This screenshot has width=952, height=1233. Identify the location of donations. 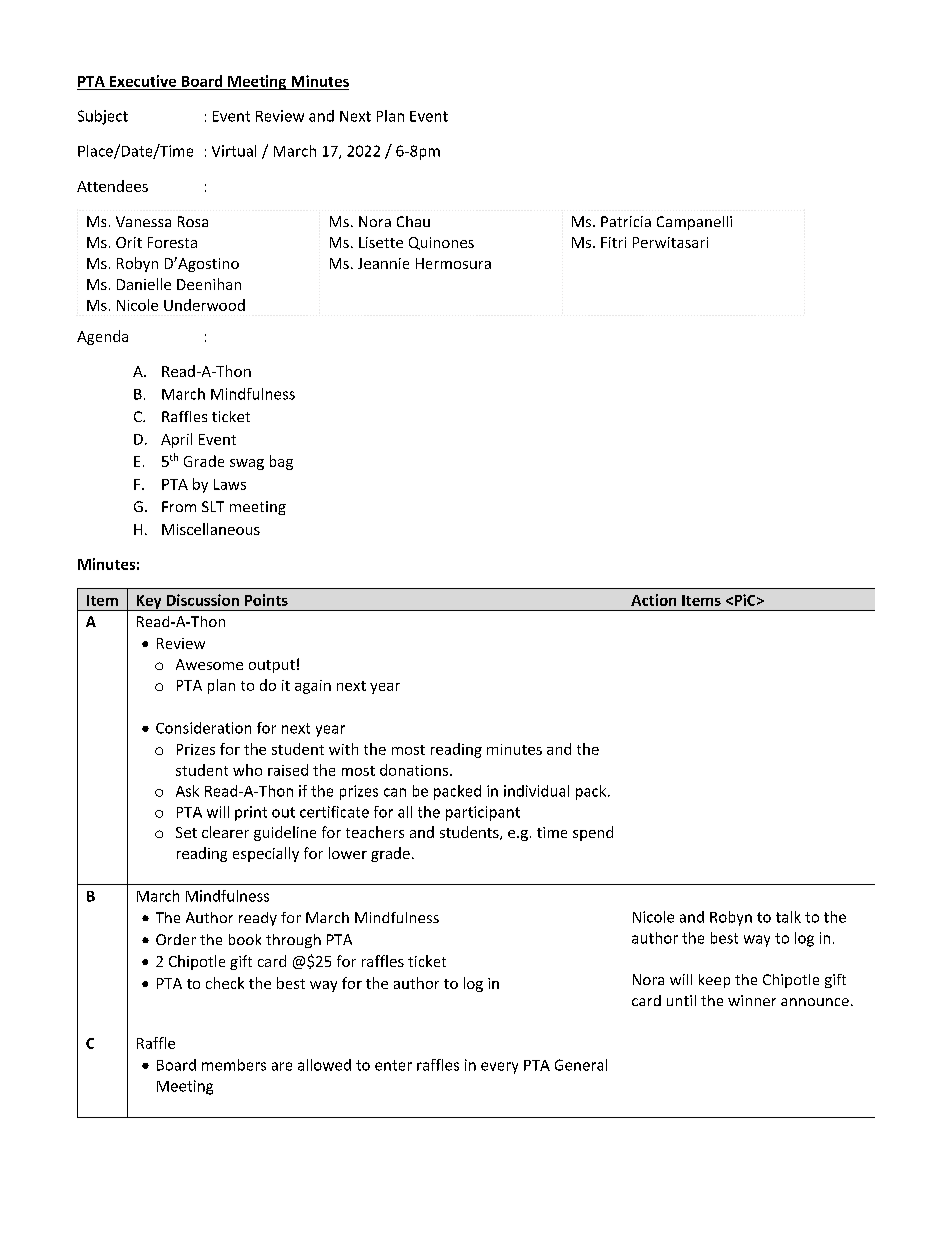
(414, 770).
